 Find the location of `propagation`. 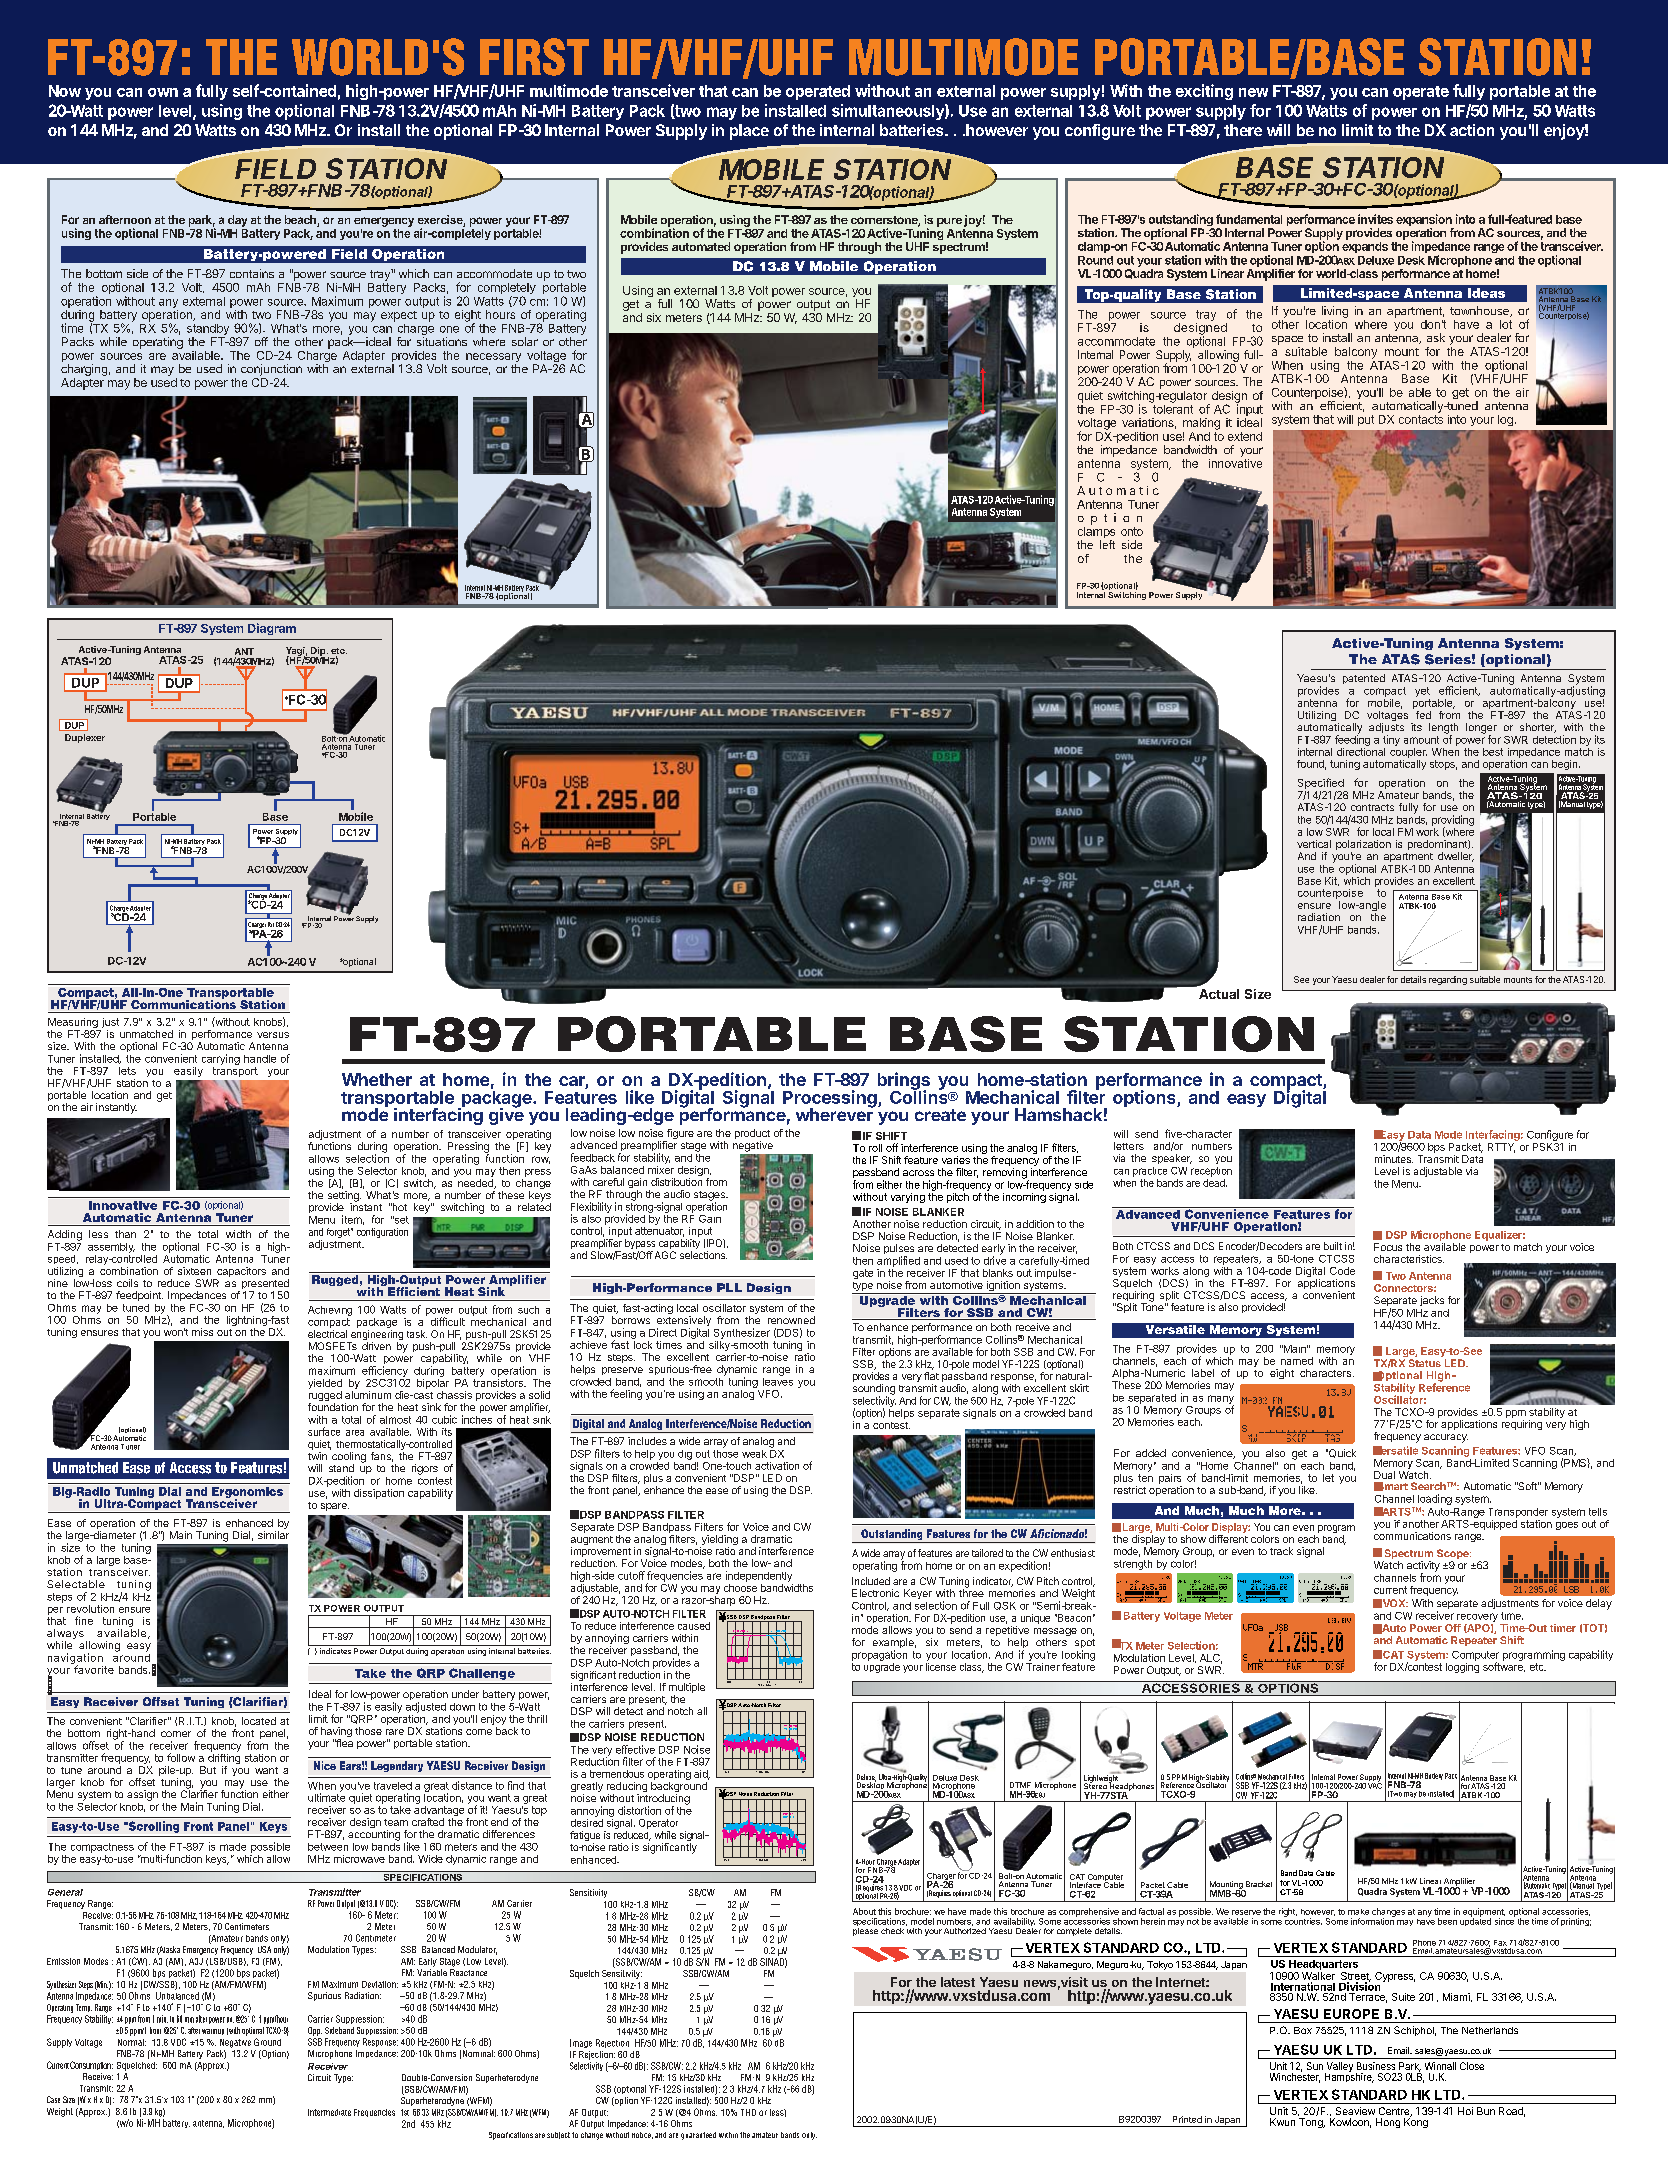

propagation is located at coordinates (879, 1655).
